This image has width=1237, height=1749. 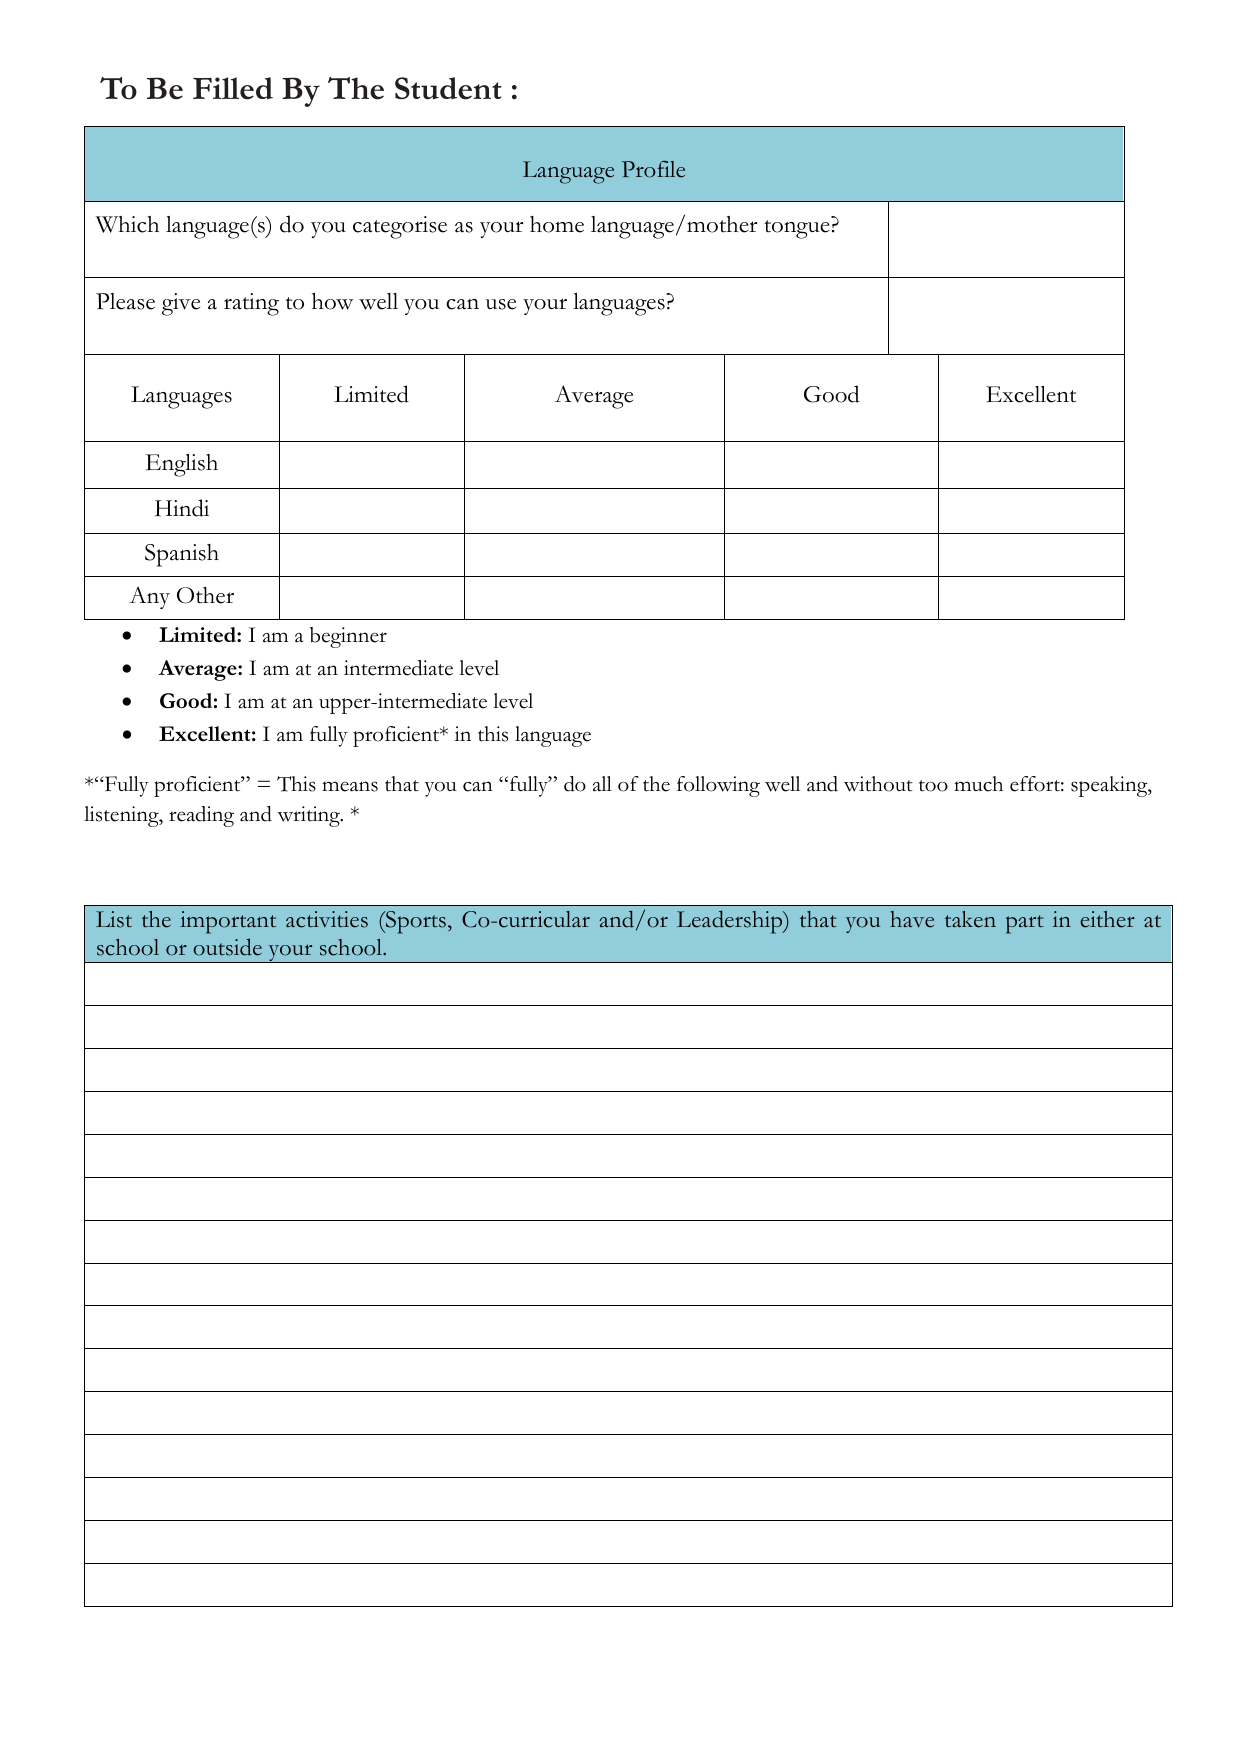 What do you see at coordinates (251, 304) in the image?
I see `rating` at bounding box center [251, 304].
